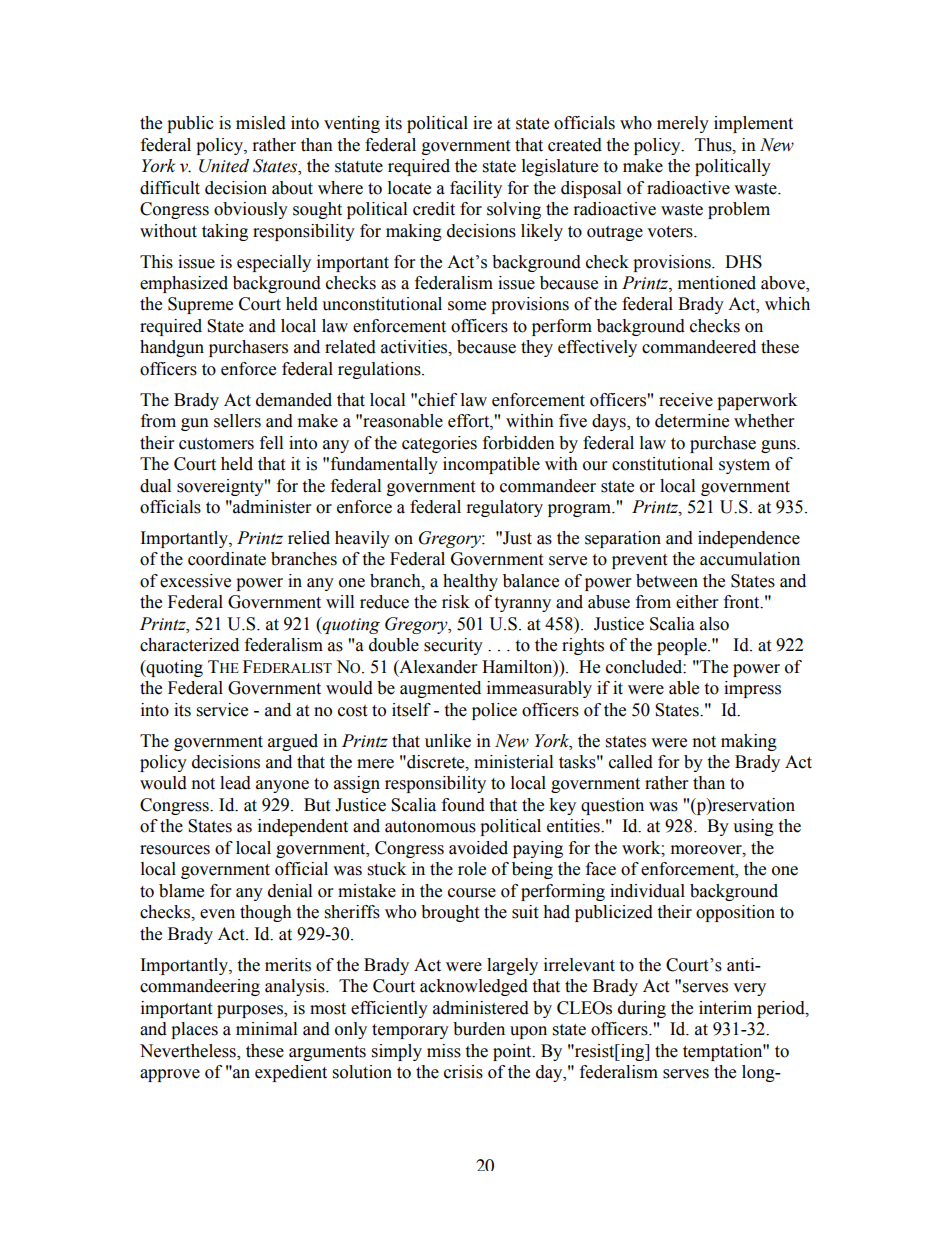 This page has height=1233, width=952. Describe the element at coordinates (479, 1029) in the page. I see `burden` at that location.
